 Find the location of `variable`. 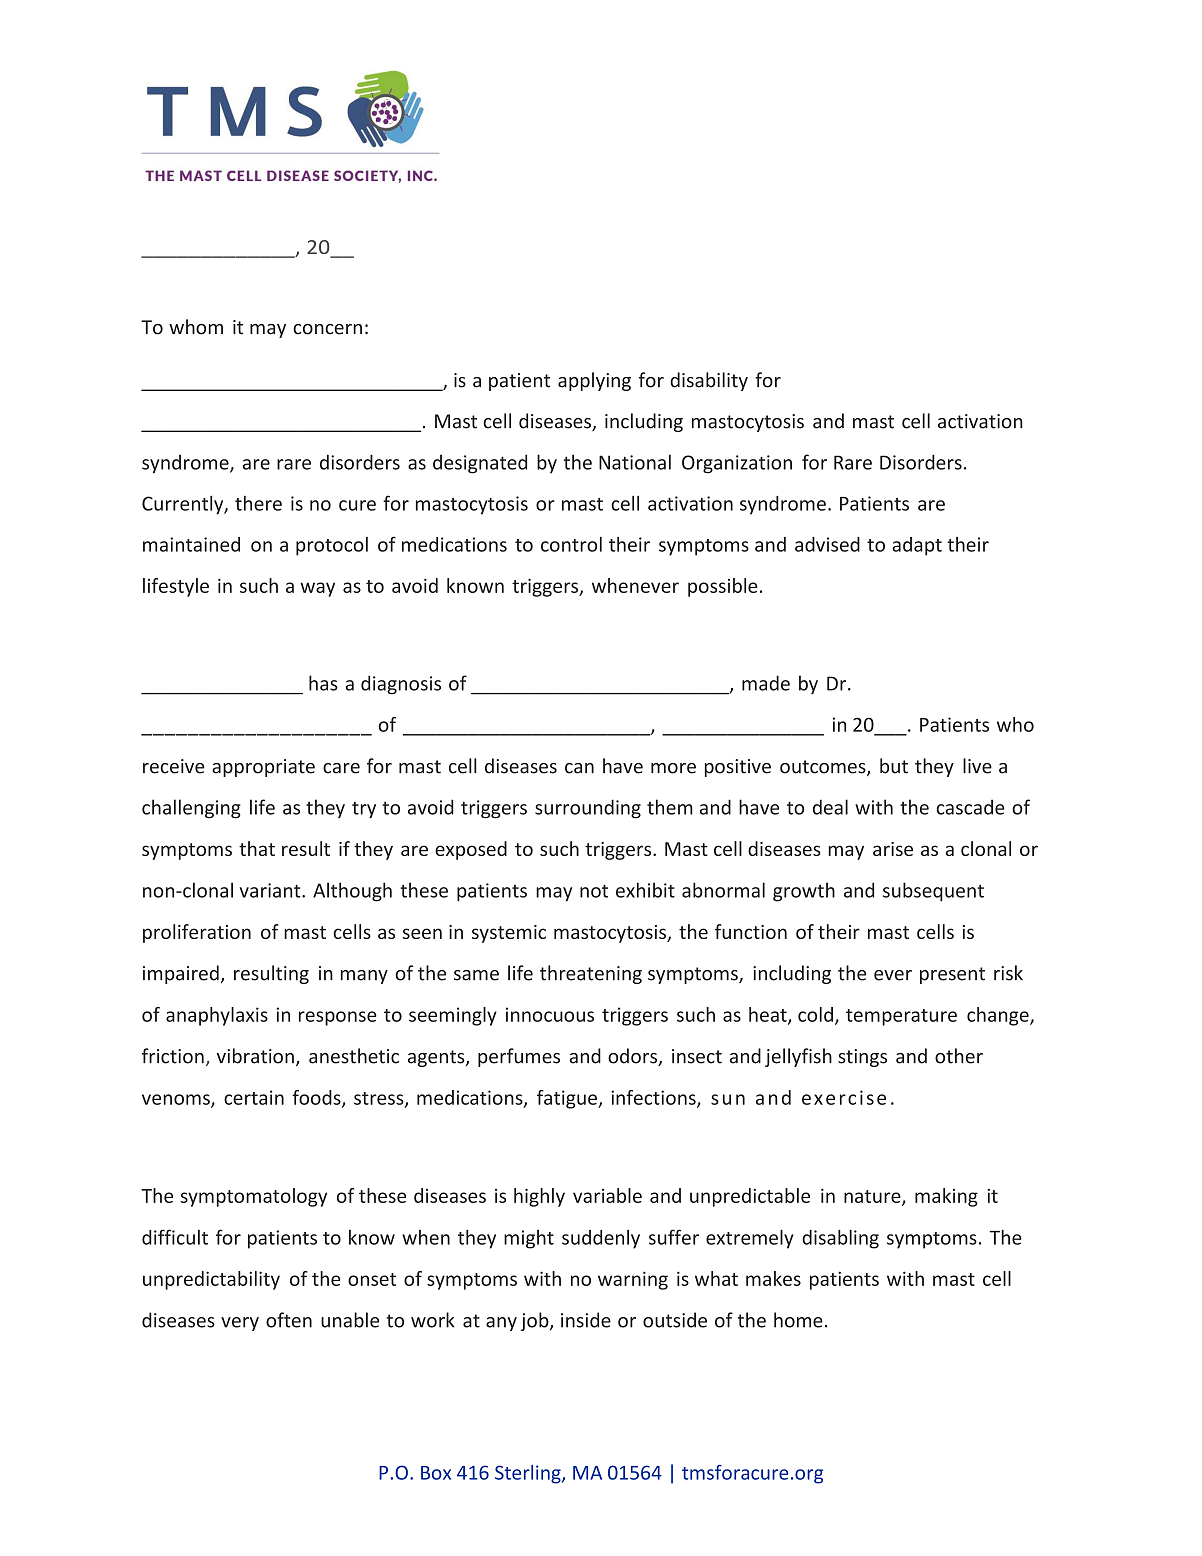

variable is located at coordinates (607, 1195).
